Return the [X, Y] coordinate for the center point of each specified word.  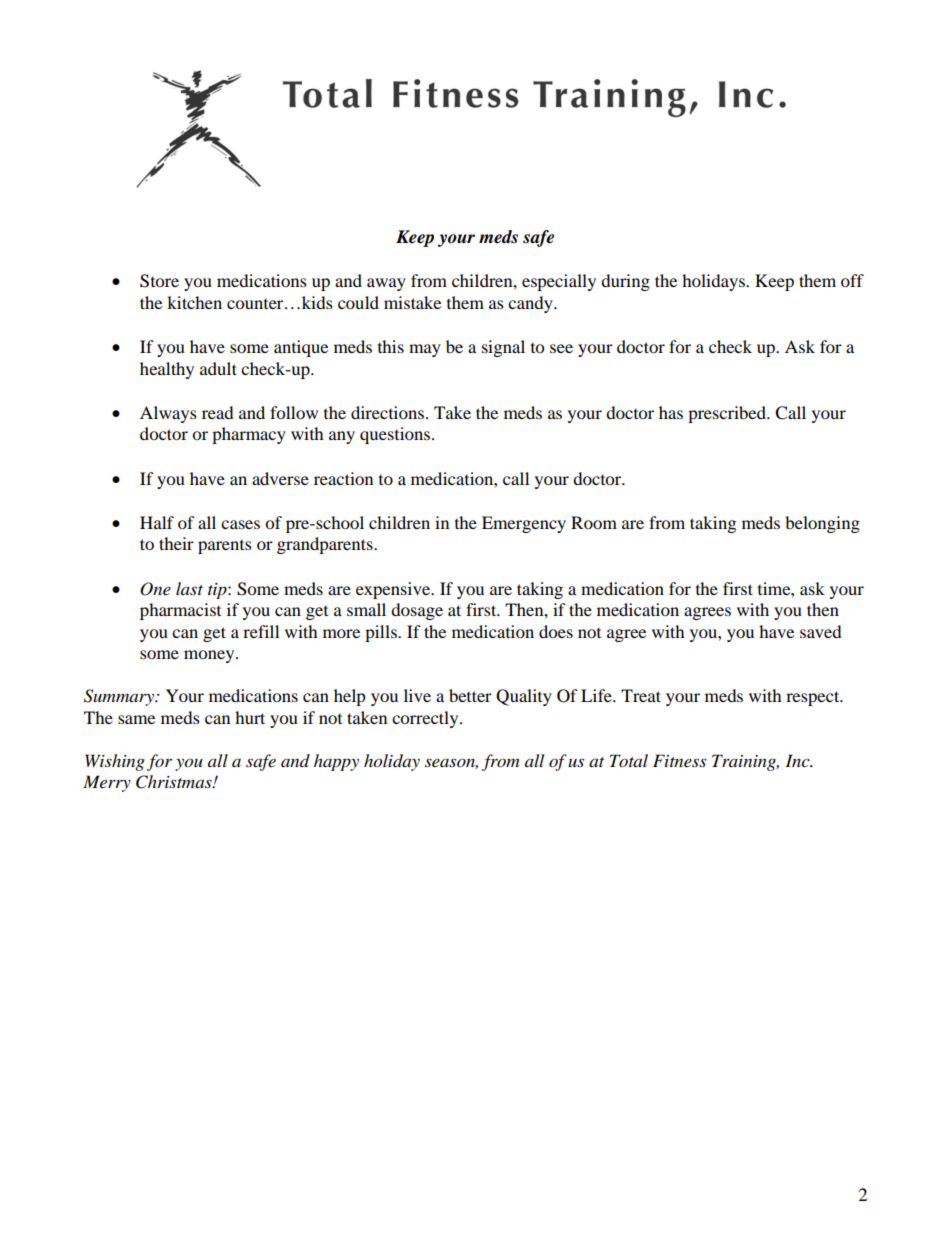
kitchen [194, 302]
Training [745, 762]
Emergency [524, 524]
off [852, 280]
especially [559, 282]
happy [336, 762]
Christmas [175, 782]
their [176, 543]
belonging [822, 524]
